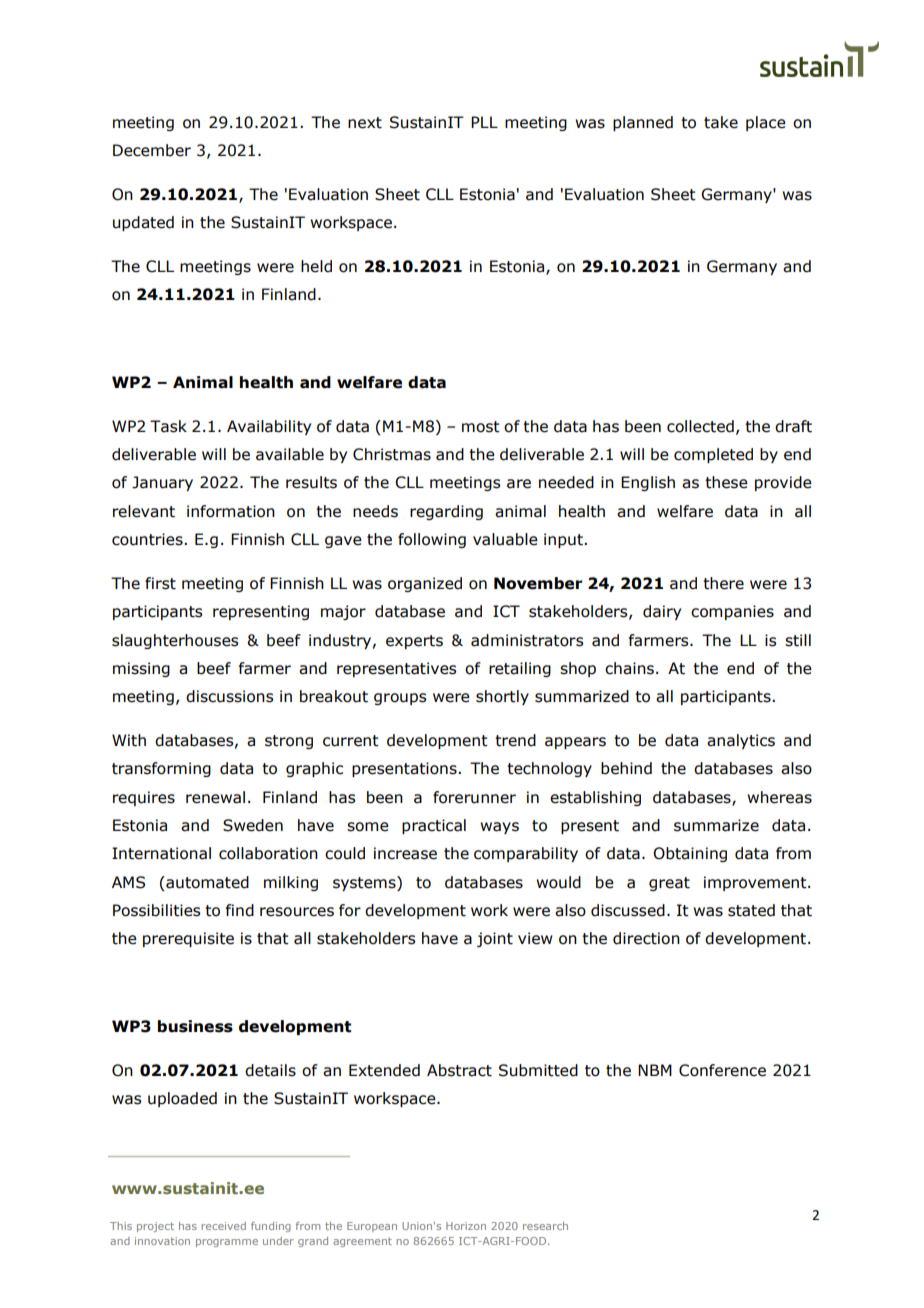 The height and width of the screenshot is (1308, 924). I want to click on discussions, so click(229, 696).
